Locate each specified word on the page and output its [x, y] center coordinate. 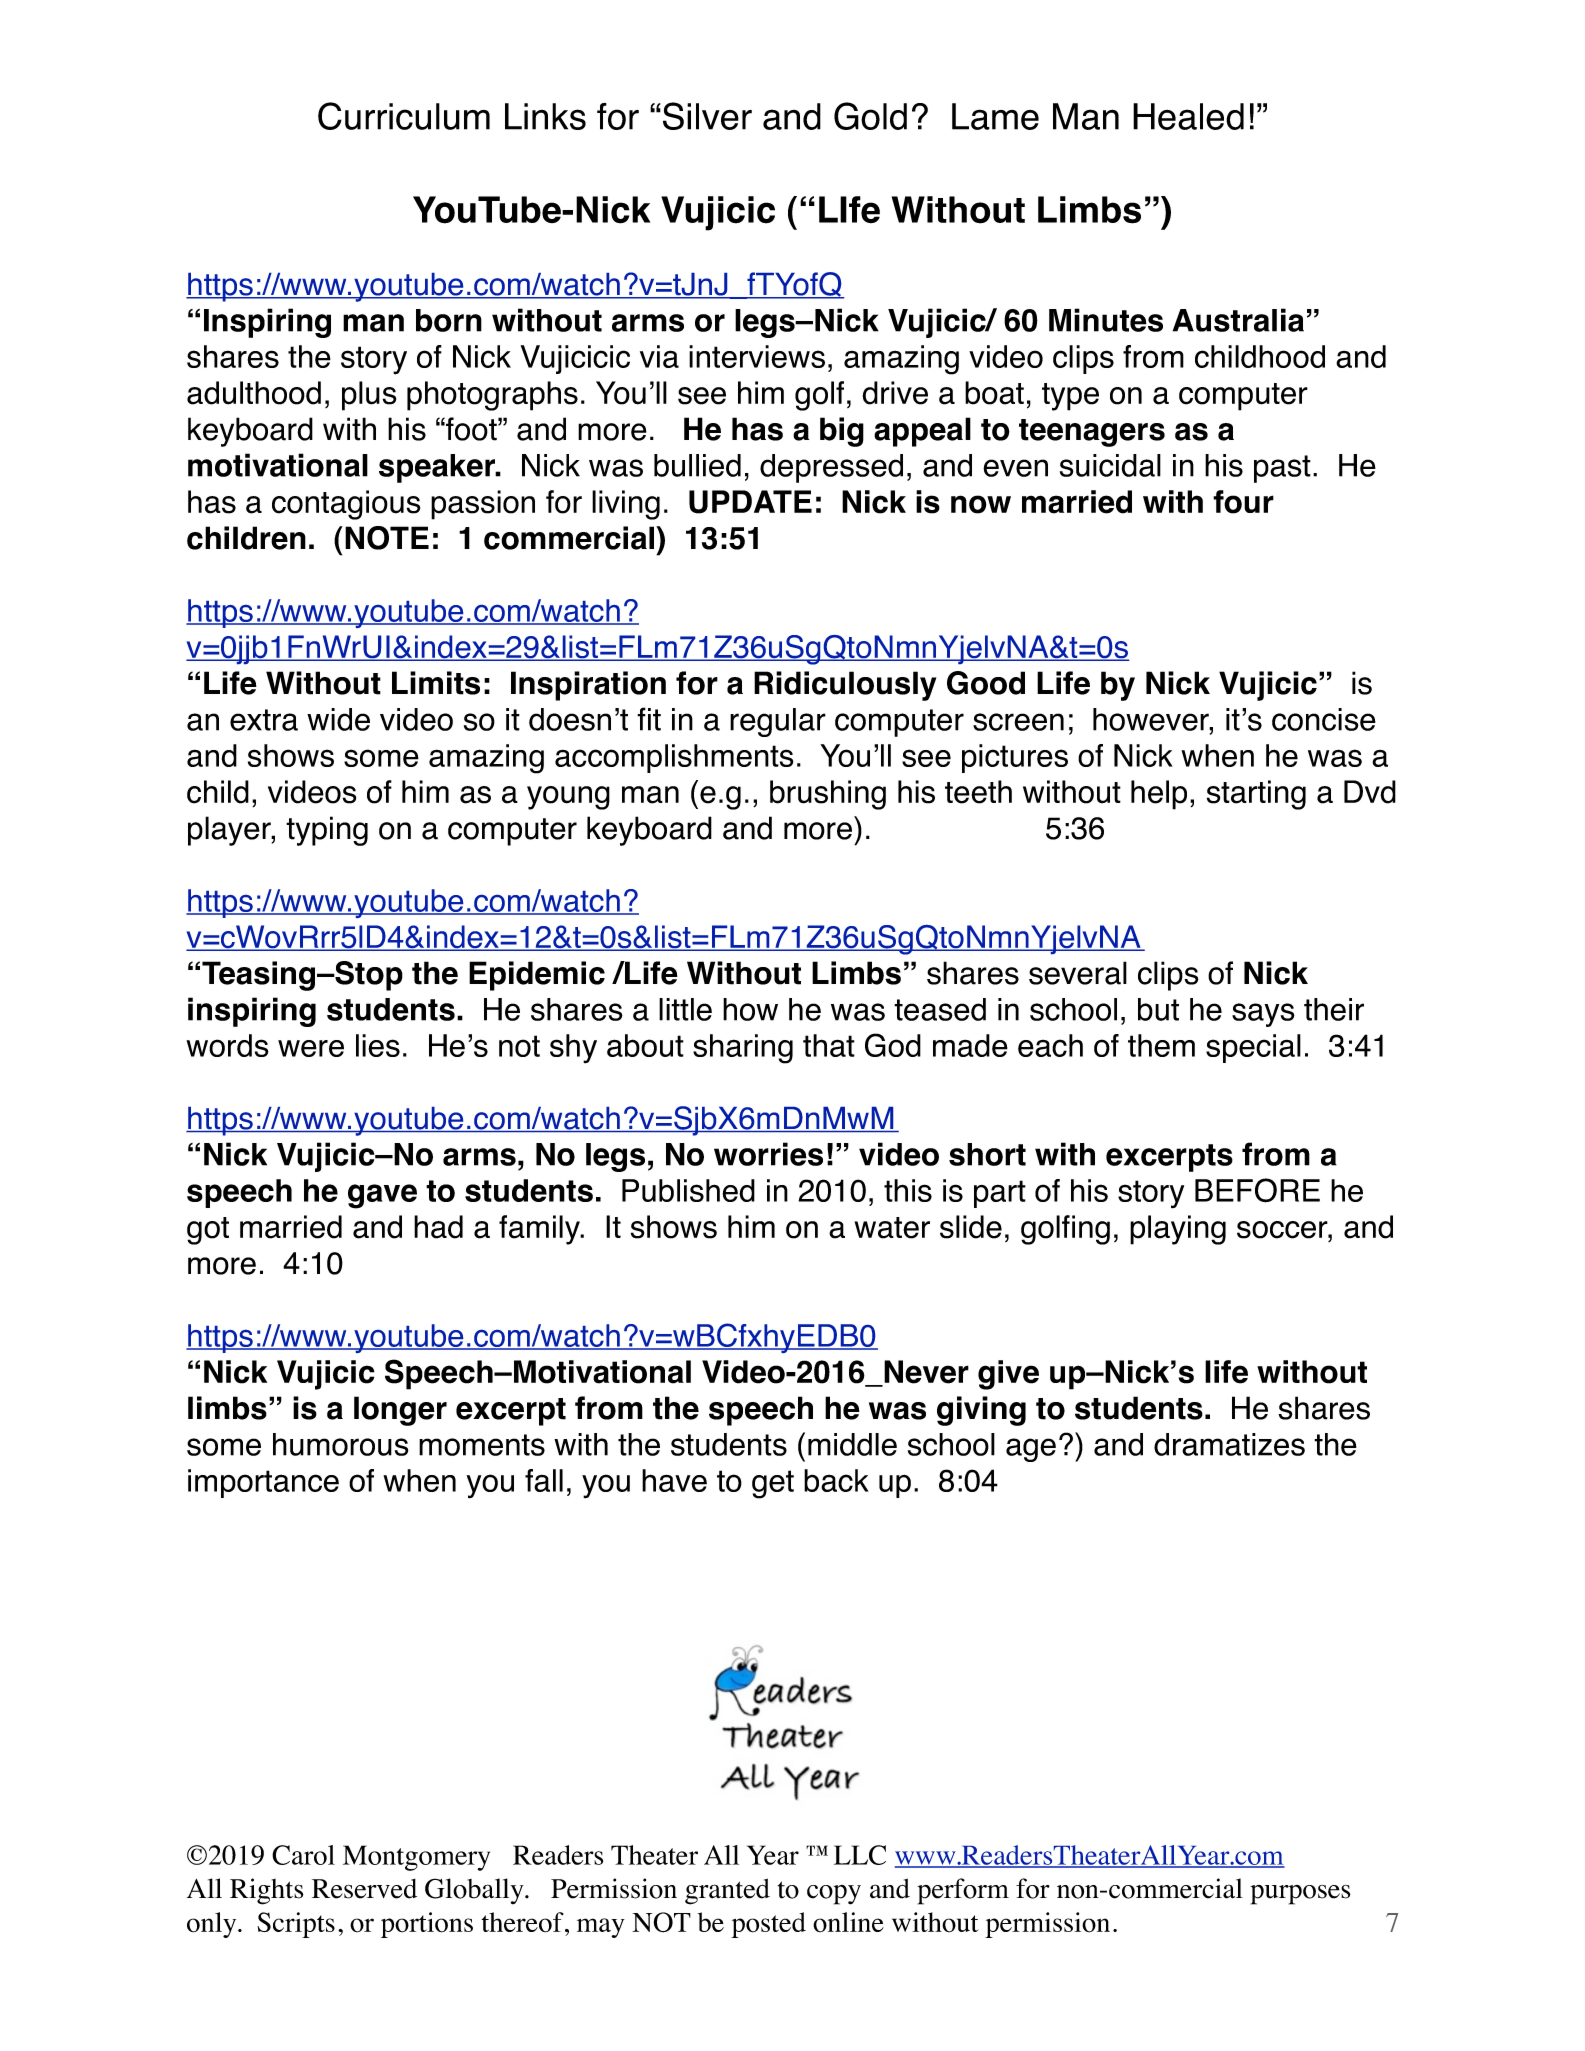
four [1243, 502]
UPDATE [750, 502]
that [829, 1045]
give [1008, 1375]
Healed [1188, 116]
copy [834, 1895]
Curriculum [404, 116]
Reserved [364, 1889]
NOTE [387, 538]
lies [378, 1045]
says [1263, 1015]
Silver [707, 116]
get [773, 1484]
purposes [1300, 1894]
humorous [341, 1444]
